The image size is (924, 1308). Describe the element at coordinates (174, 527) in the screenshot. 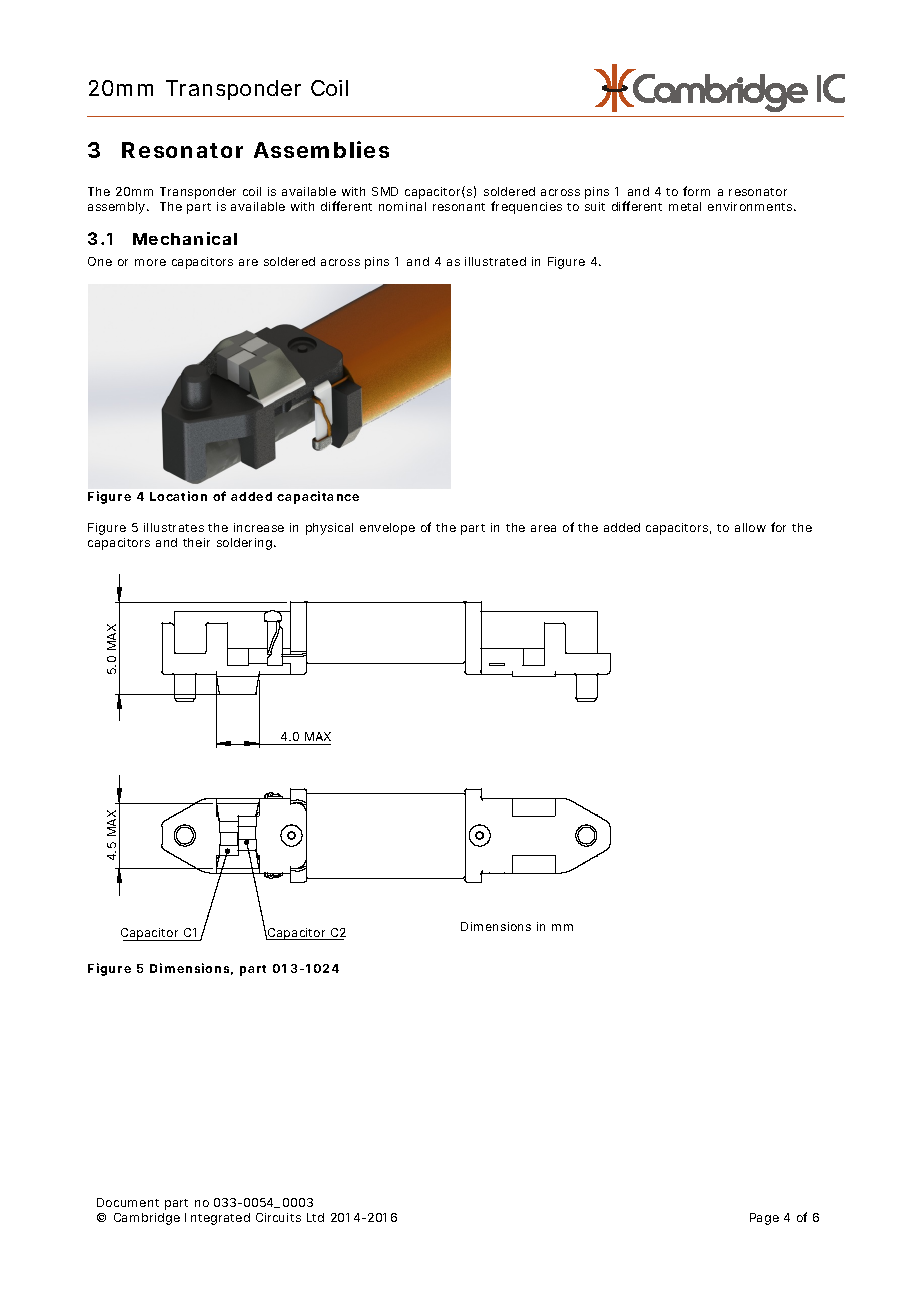

I see `illustrates` at that location.
